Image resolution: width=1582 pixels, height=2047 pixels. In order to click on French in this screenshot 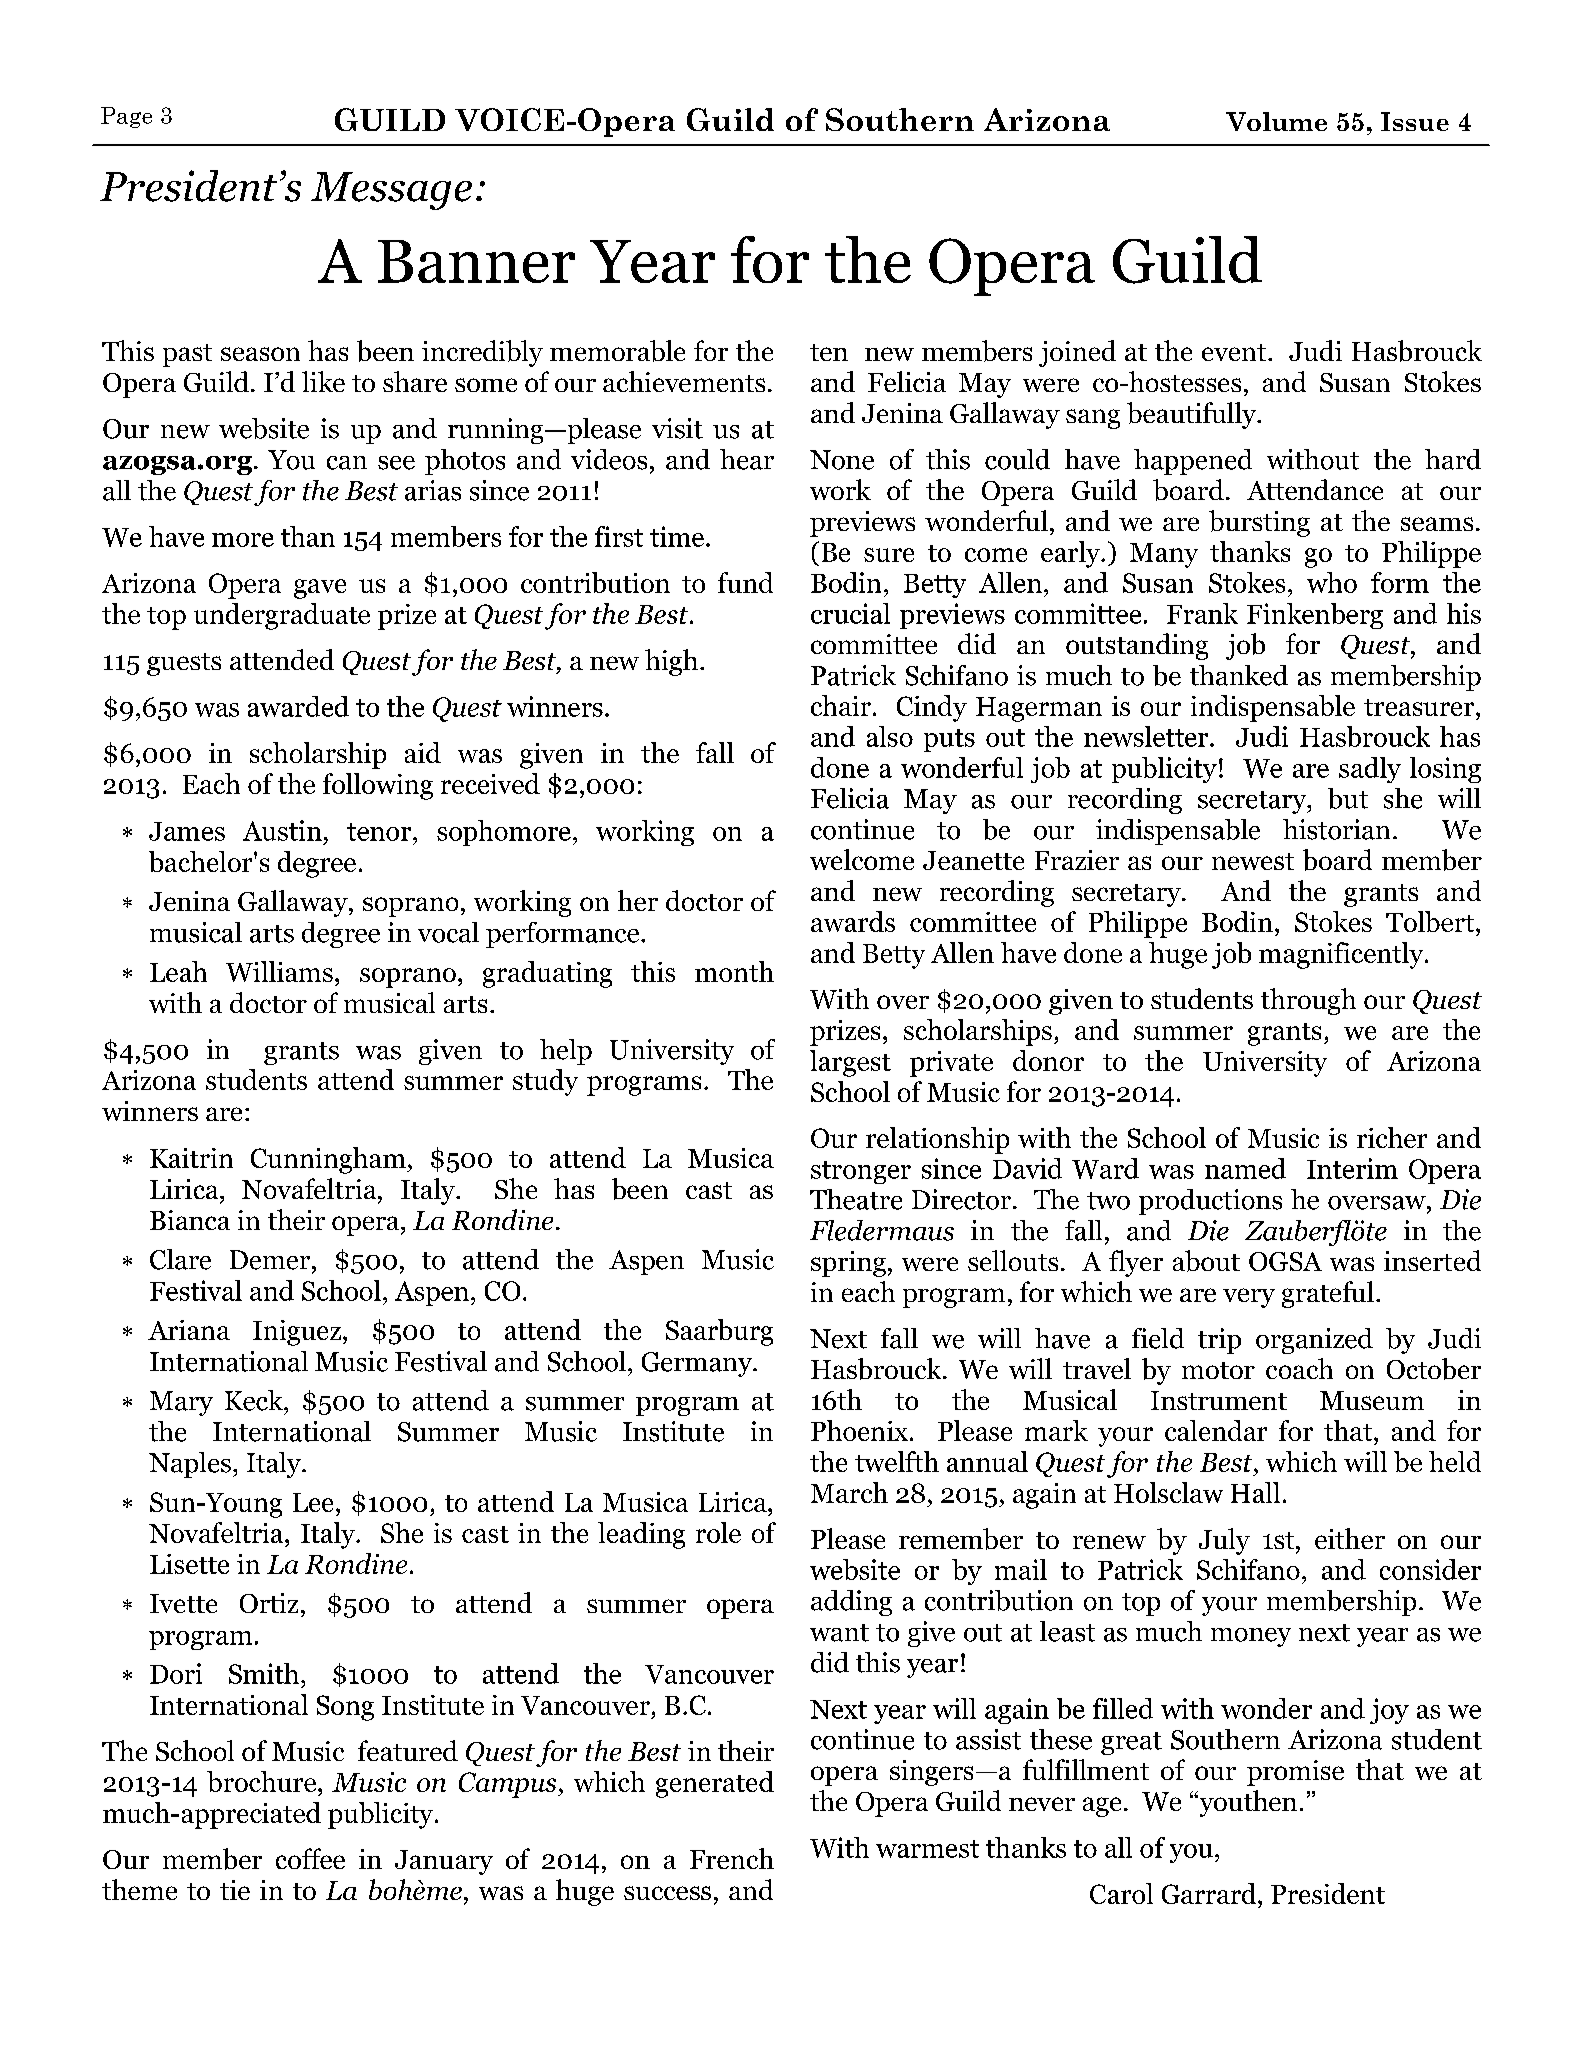, I will do `click(732, 1858)`.
